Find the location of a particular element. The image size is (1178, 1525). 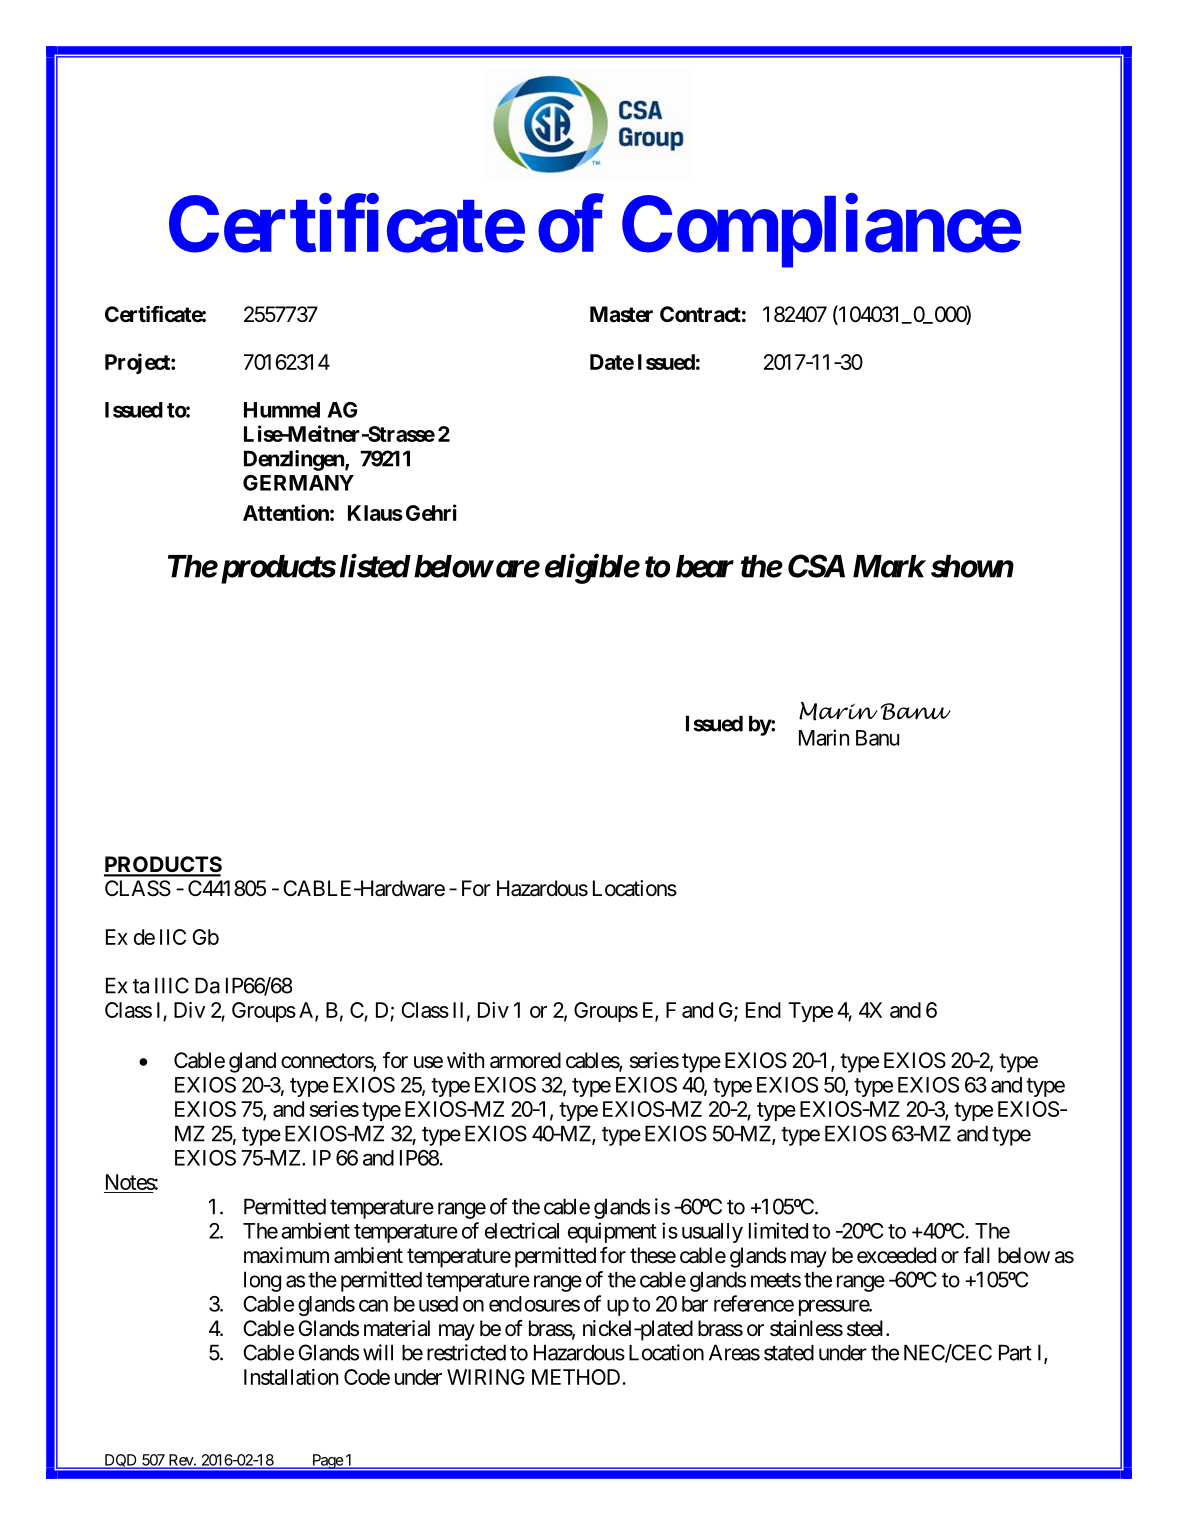

WIRING is located at coordinates (486, 1377).
